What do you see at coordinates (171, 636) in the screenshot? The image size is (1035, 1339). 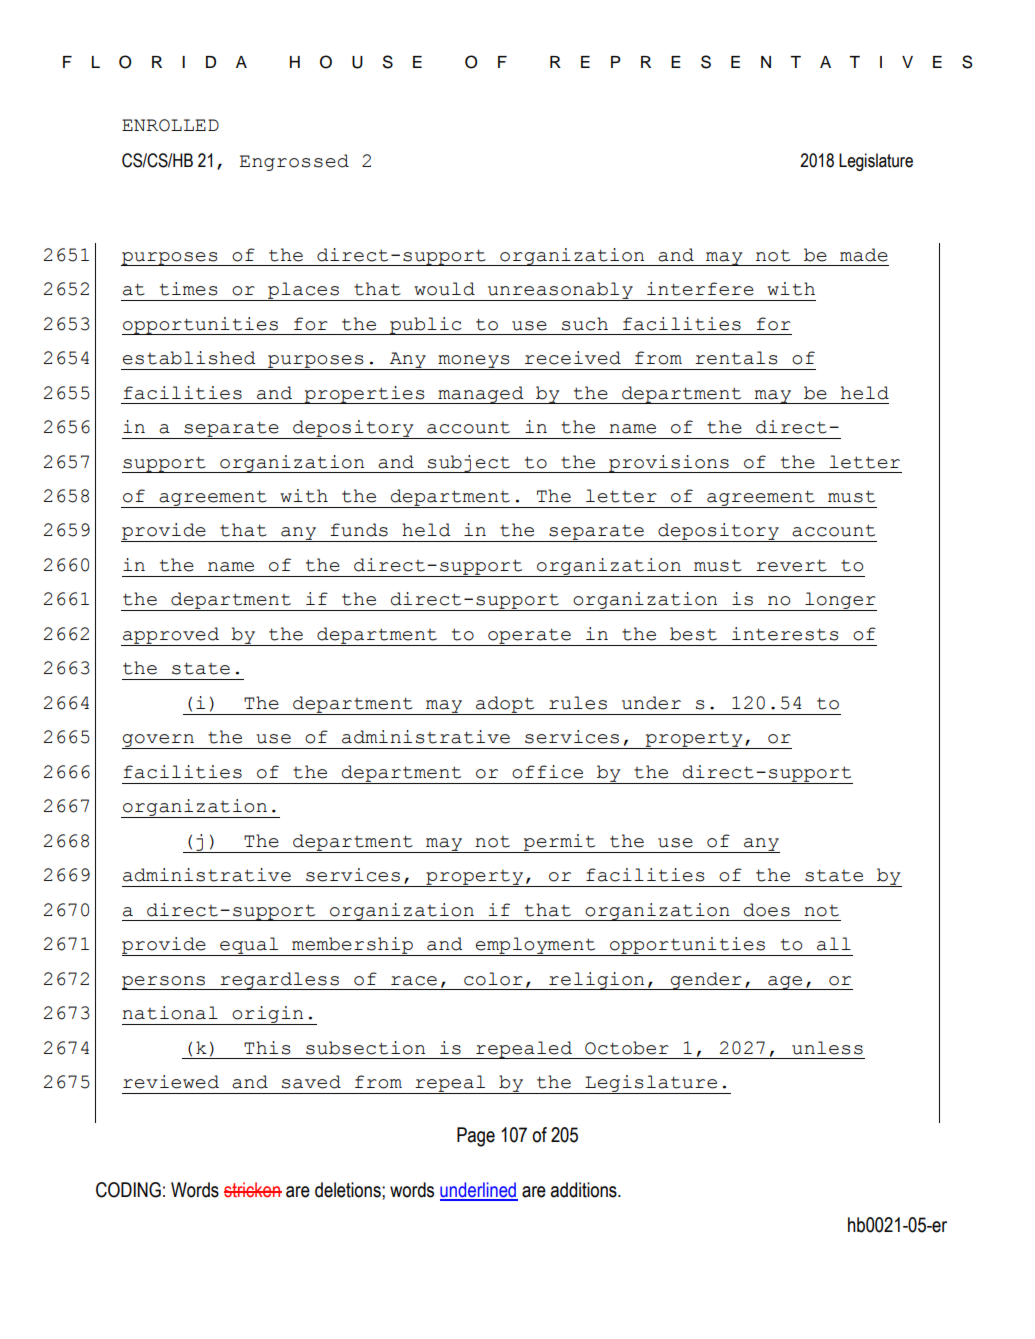 I see `approved` at bounding box center [171, 636].
